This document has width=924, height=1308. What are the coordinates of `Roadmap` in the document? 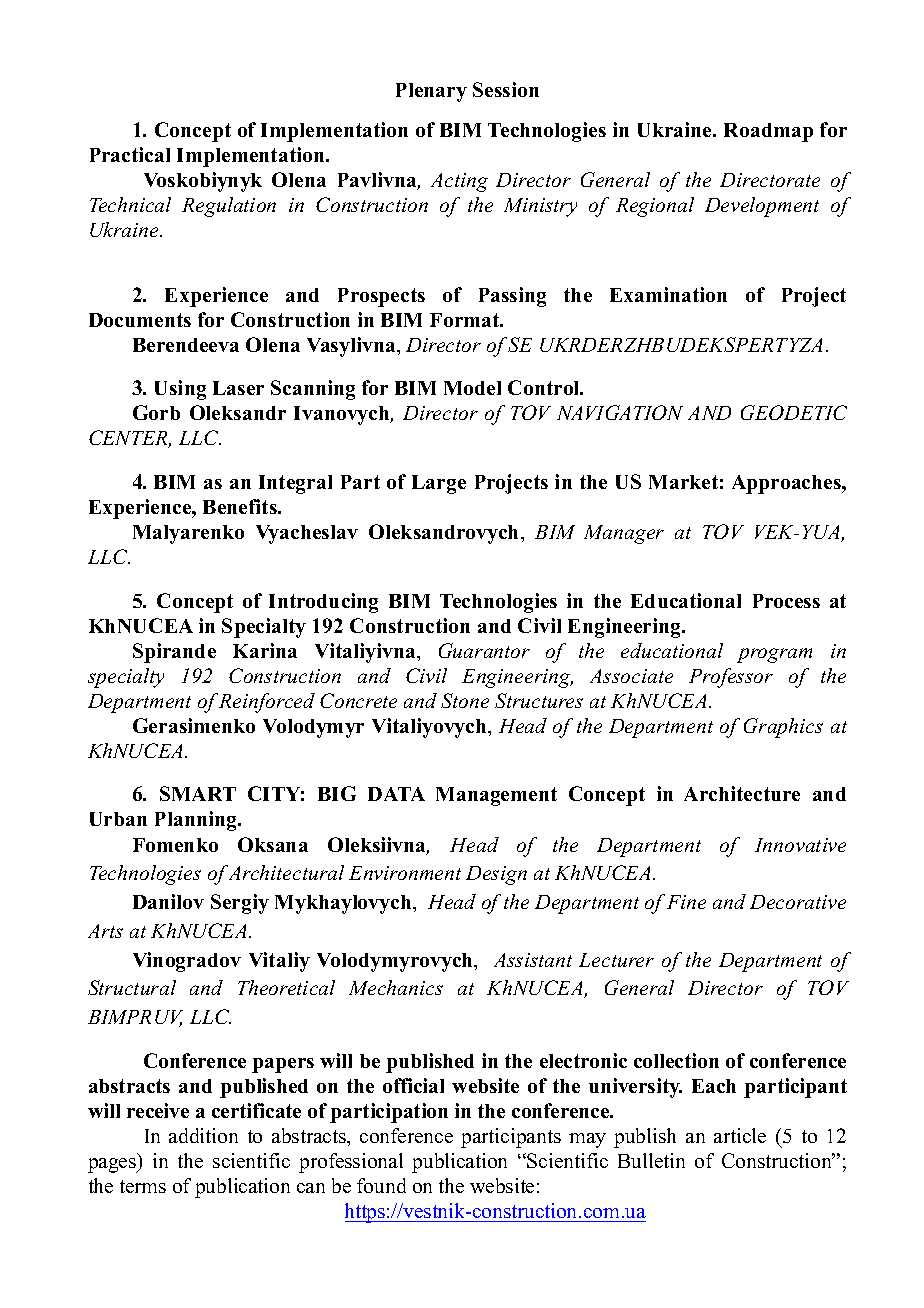 It's located at (768, 132).
